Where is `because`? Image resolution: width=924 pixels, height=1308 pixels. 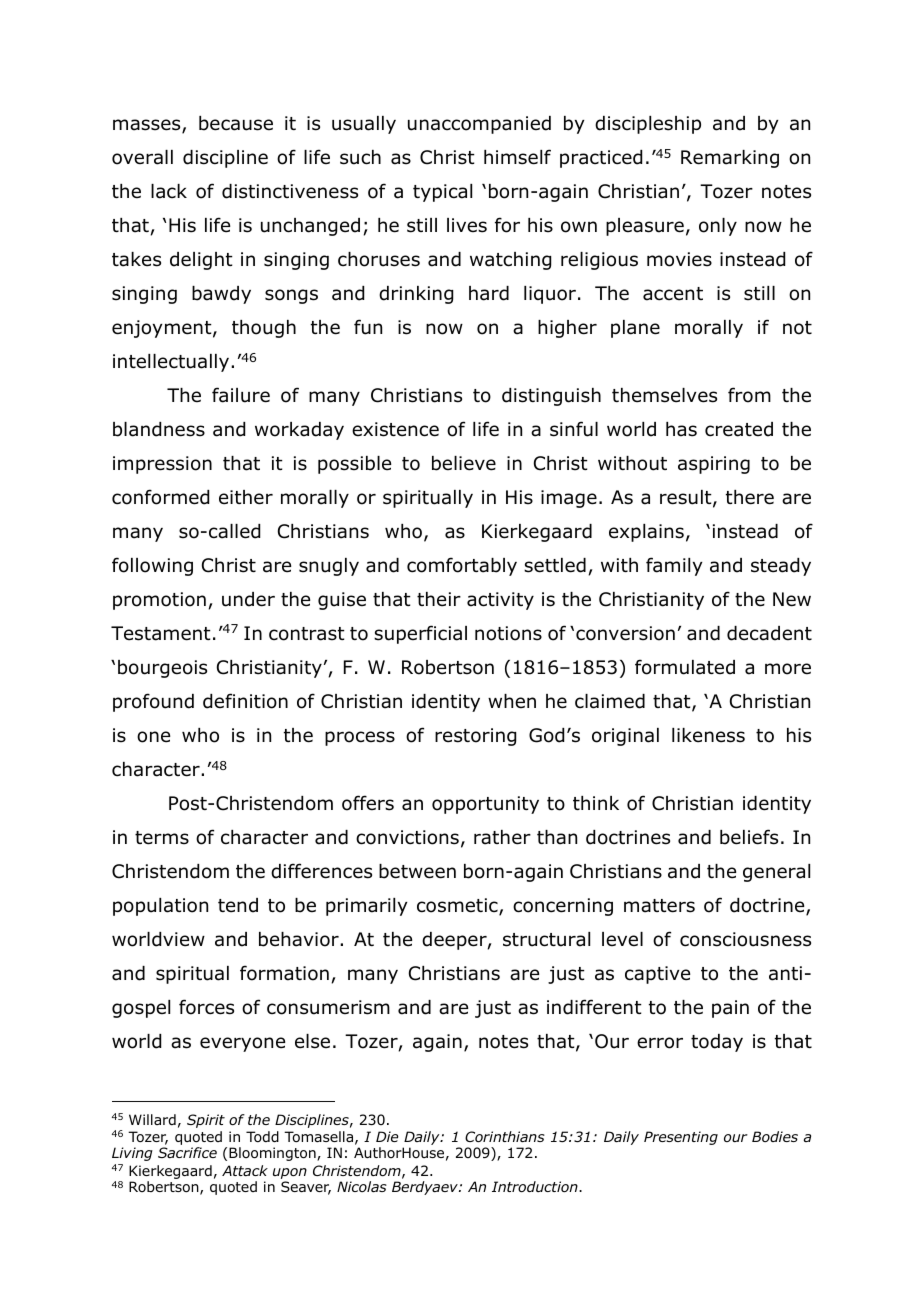
because is located at coordinates (236, 123).
